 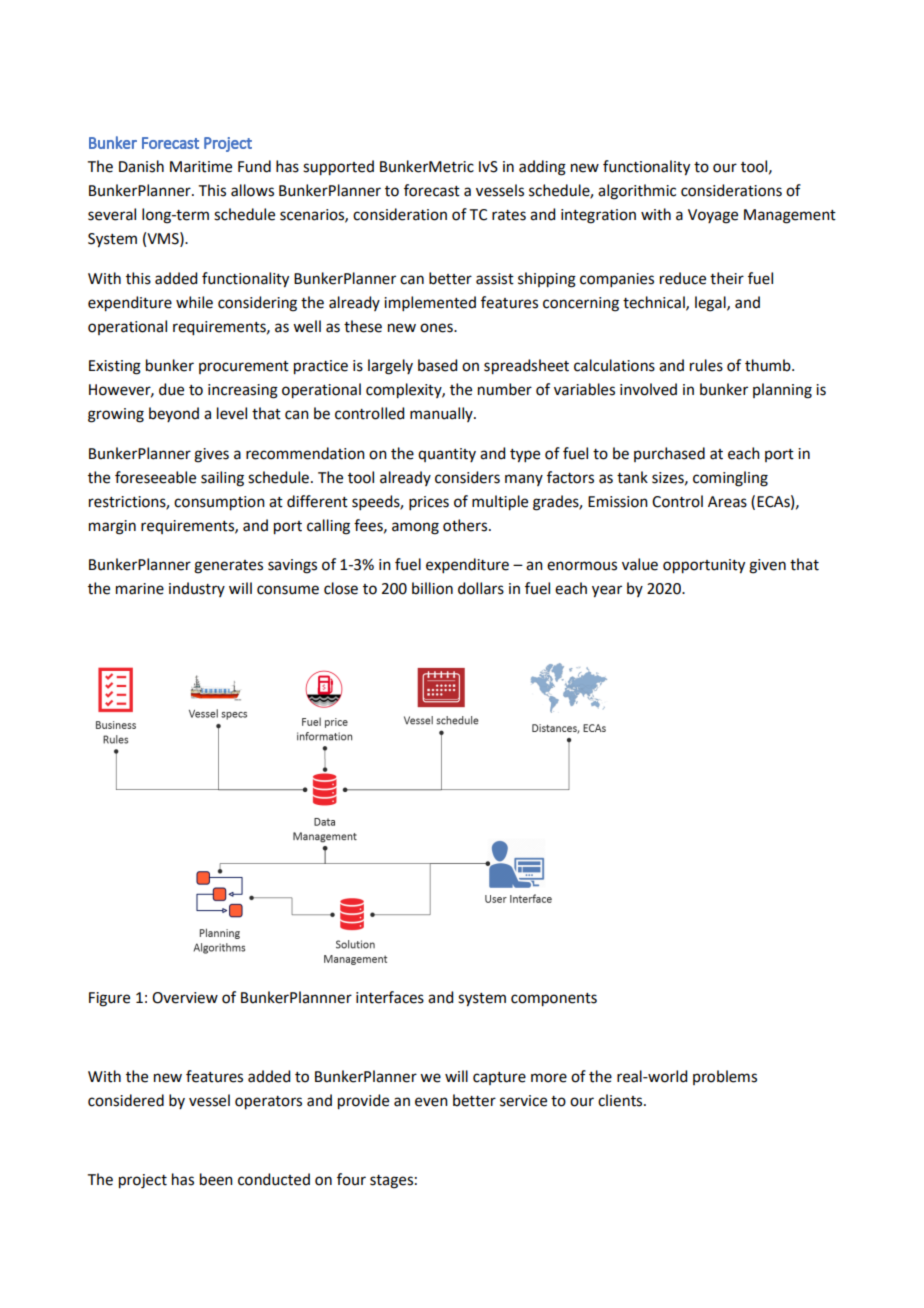 What do you see at coordinates (431, 1102) in the screenshot?
I see `even` at bounding box center [431, 1102].
